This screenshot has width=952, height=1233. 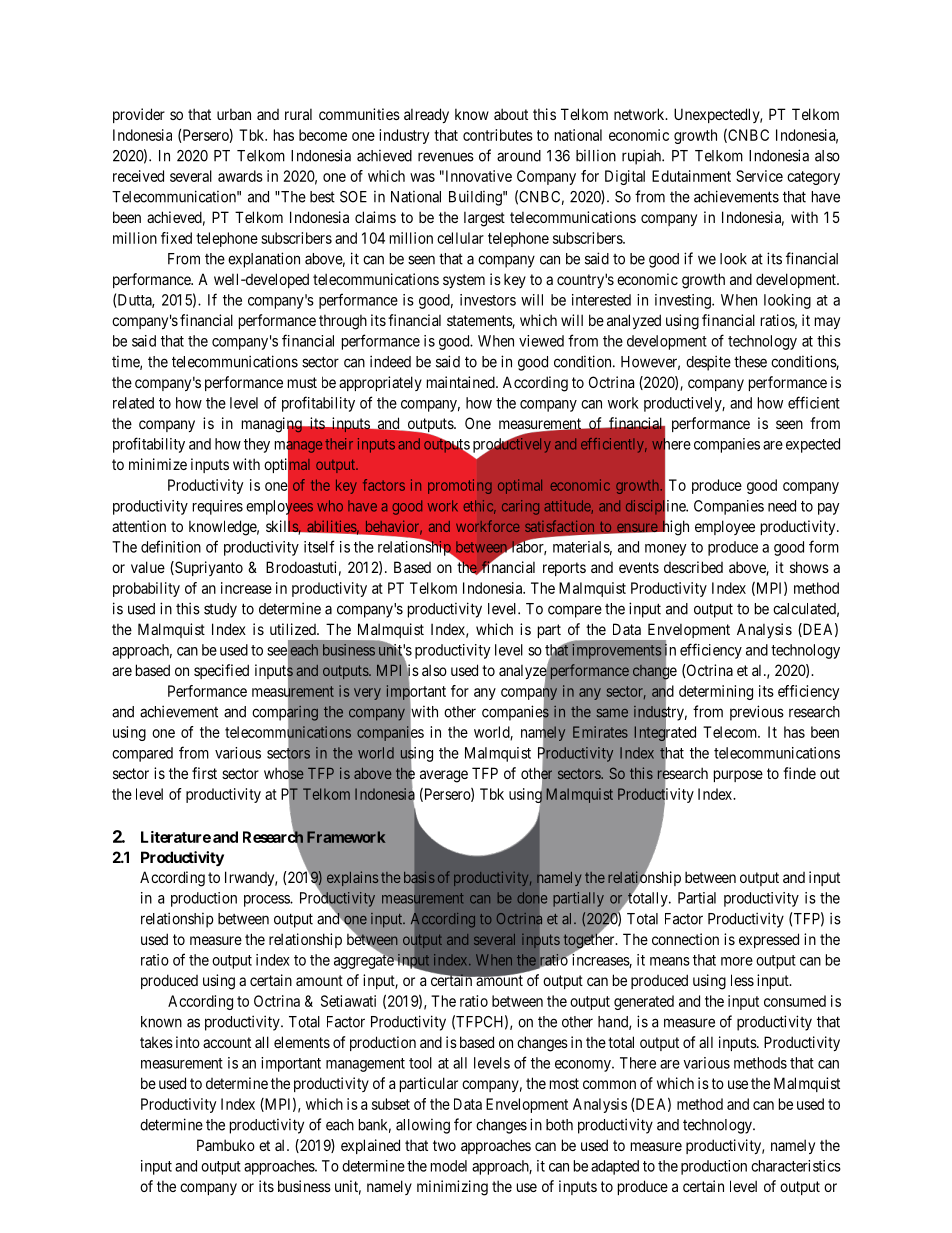 I want to click on characteristics, so click(x=796, y=1166).
